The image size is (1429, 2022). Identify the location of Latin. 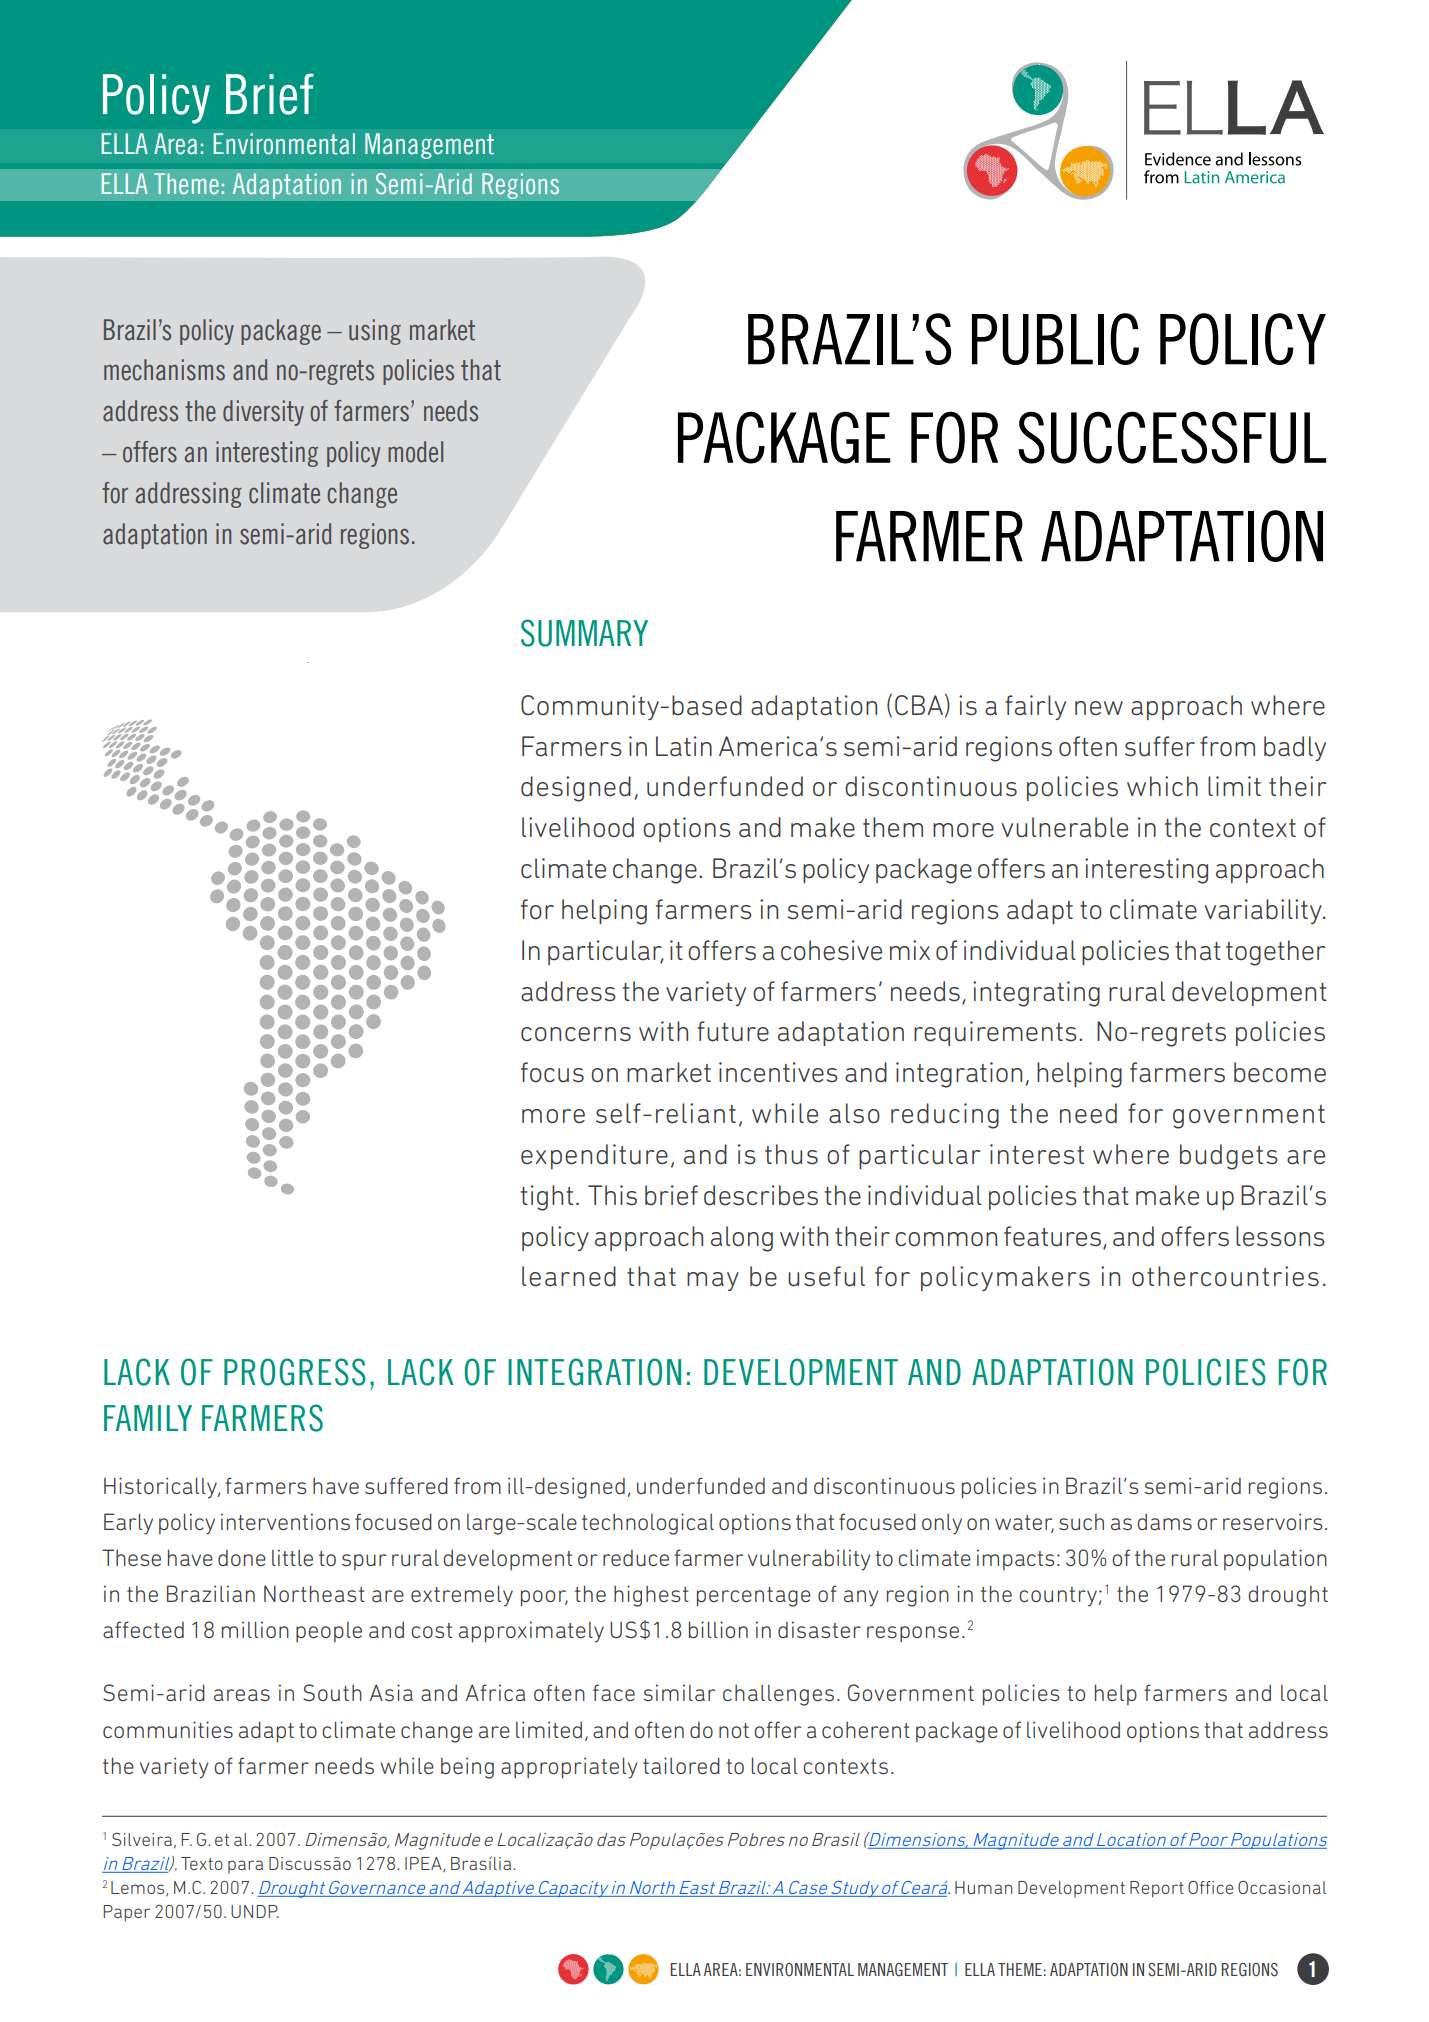
(684, 746).
